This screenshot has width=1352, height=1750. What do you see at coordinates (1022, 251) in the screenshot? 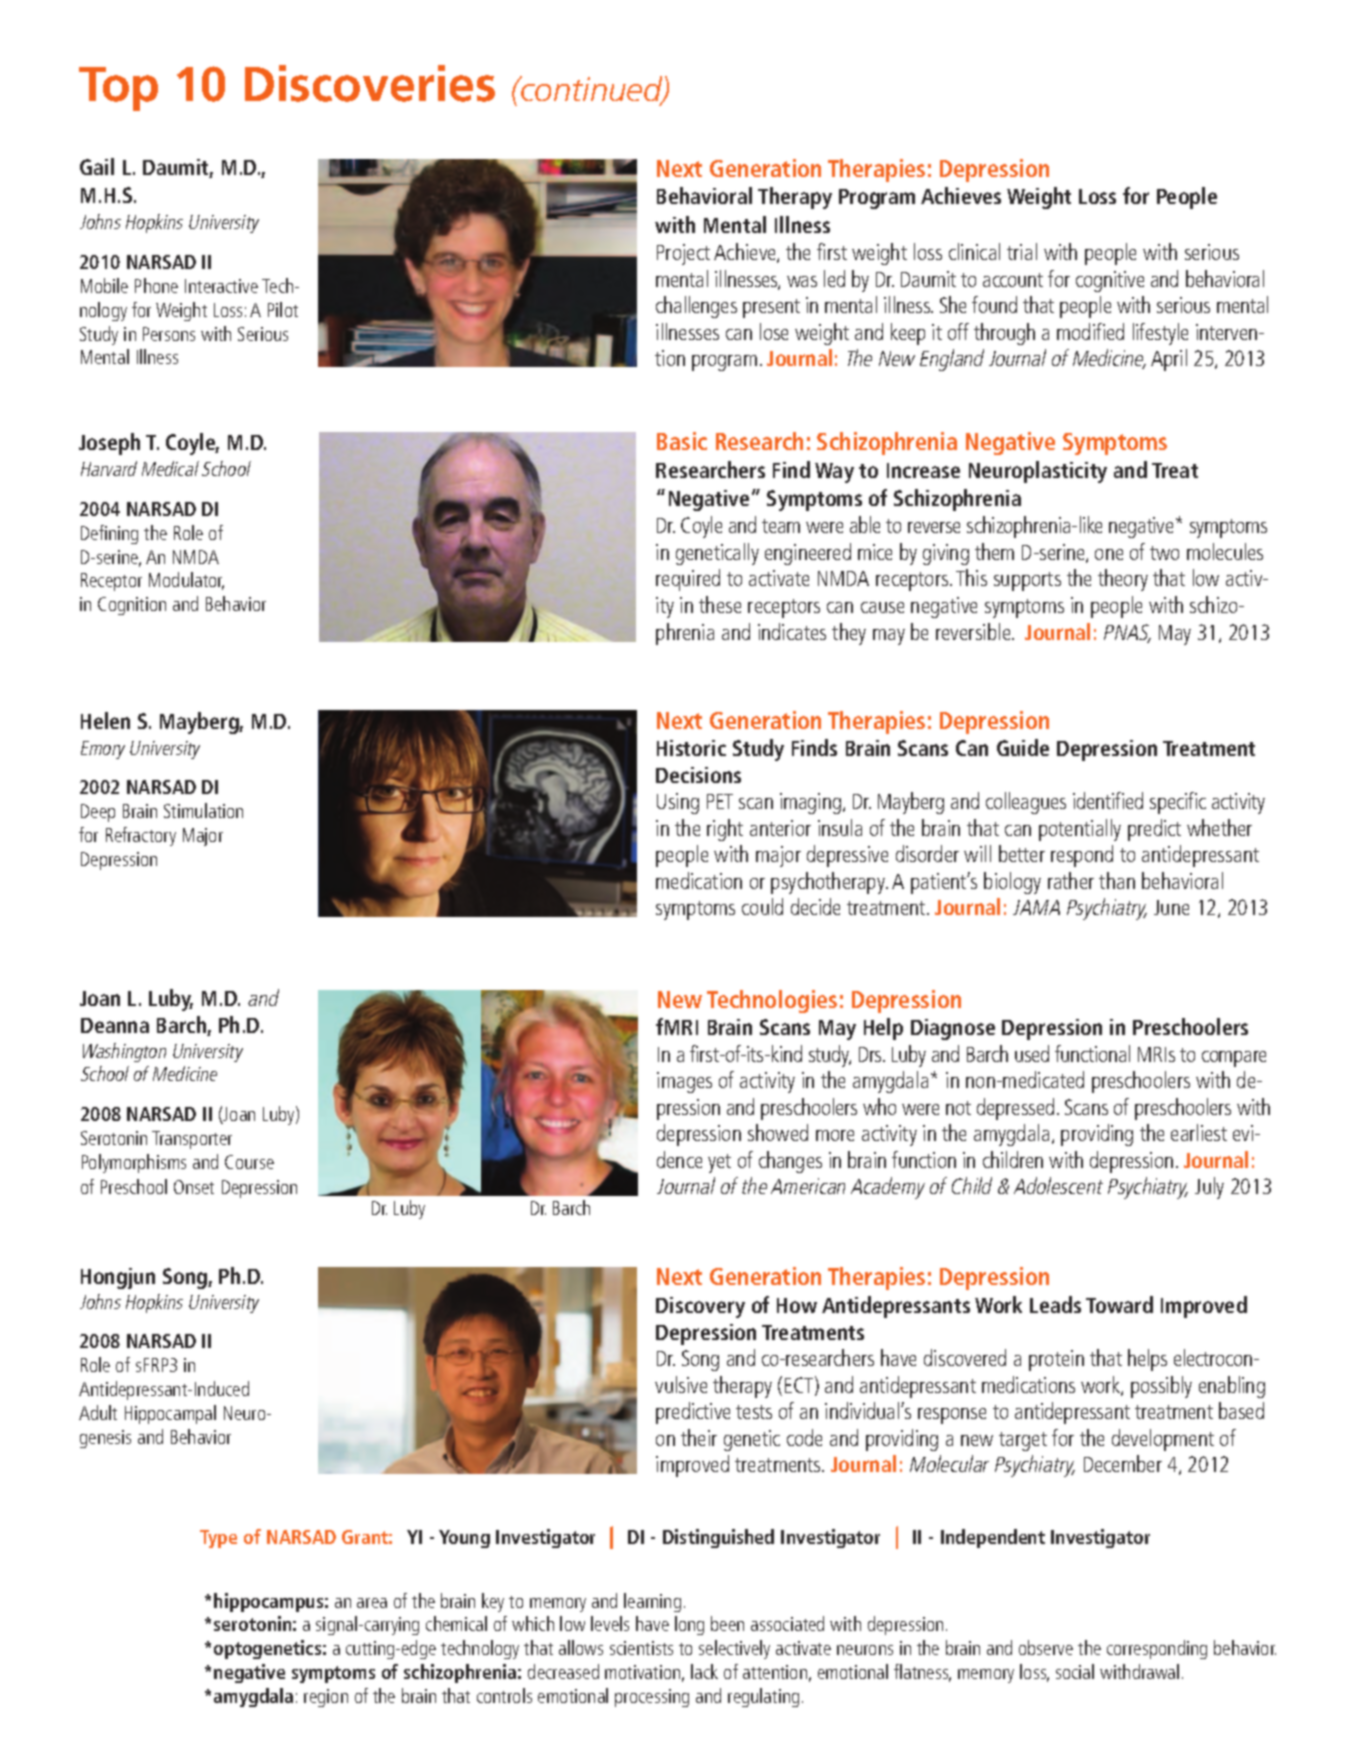
I see `trial` at bounding box center [1022, 251].
